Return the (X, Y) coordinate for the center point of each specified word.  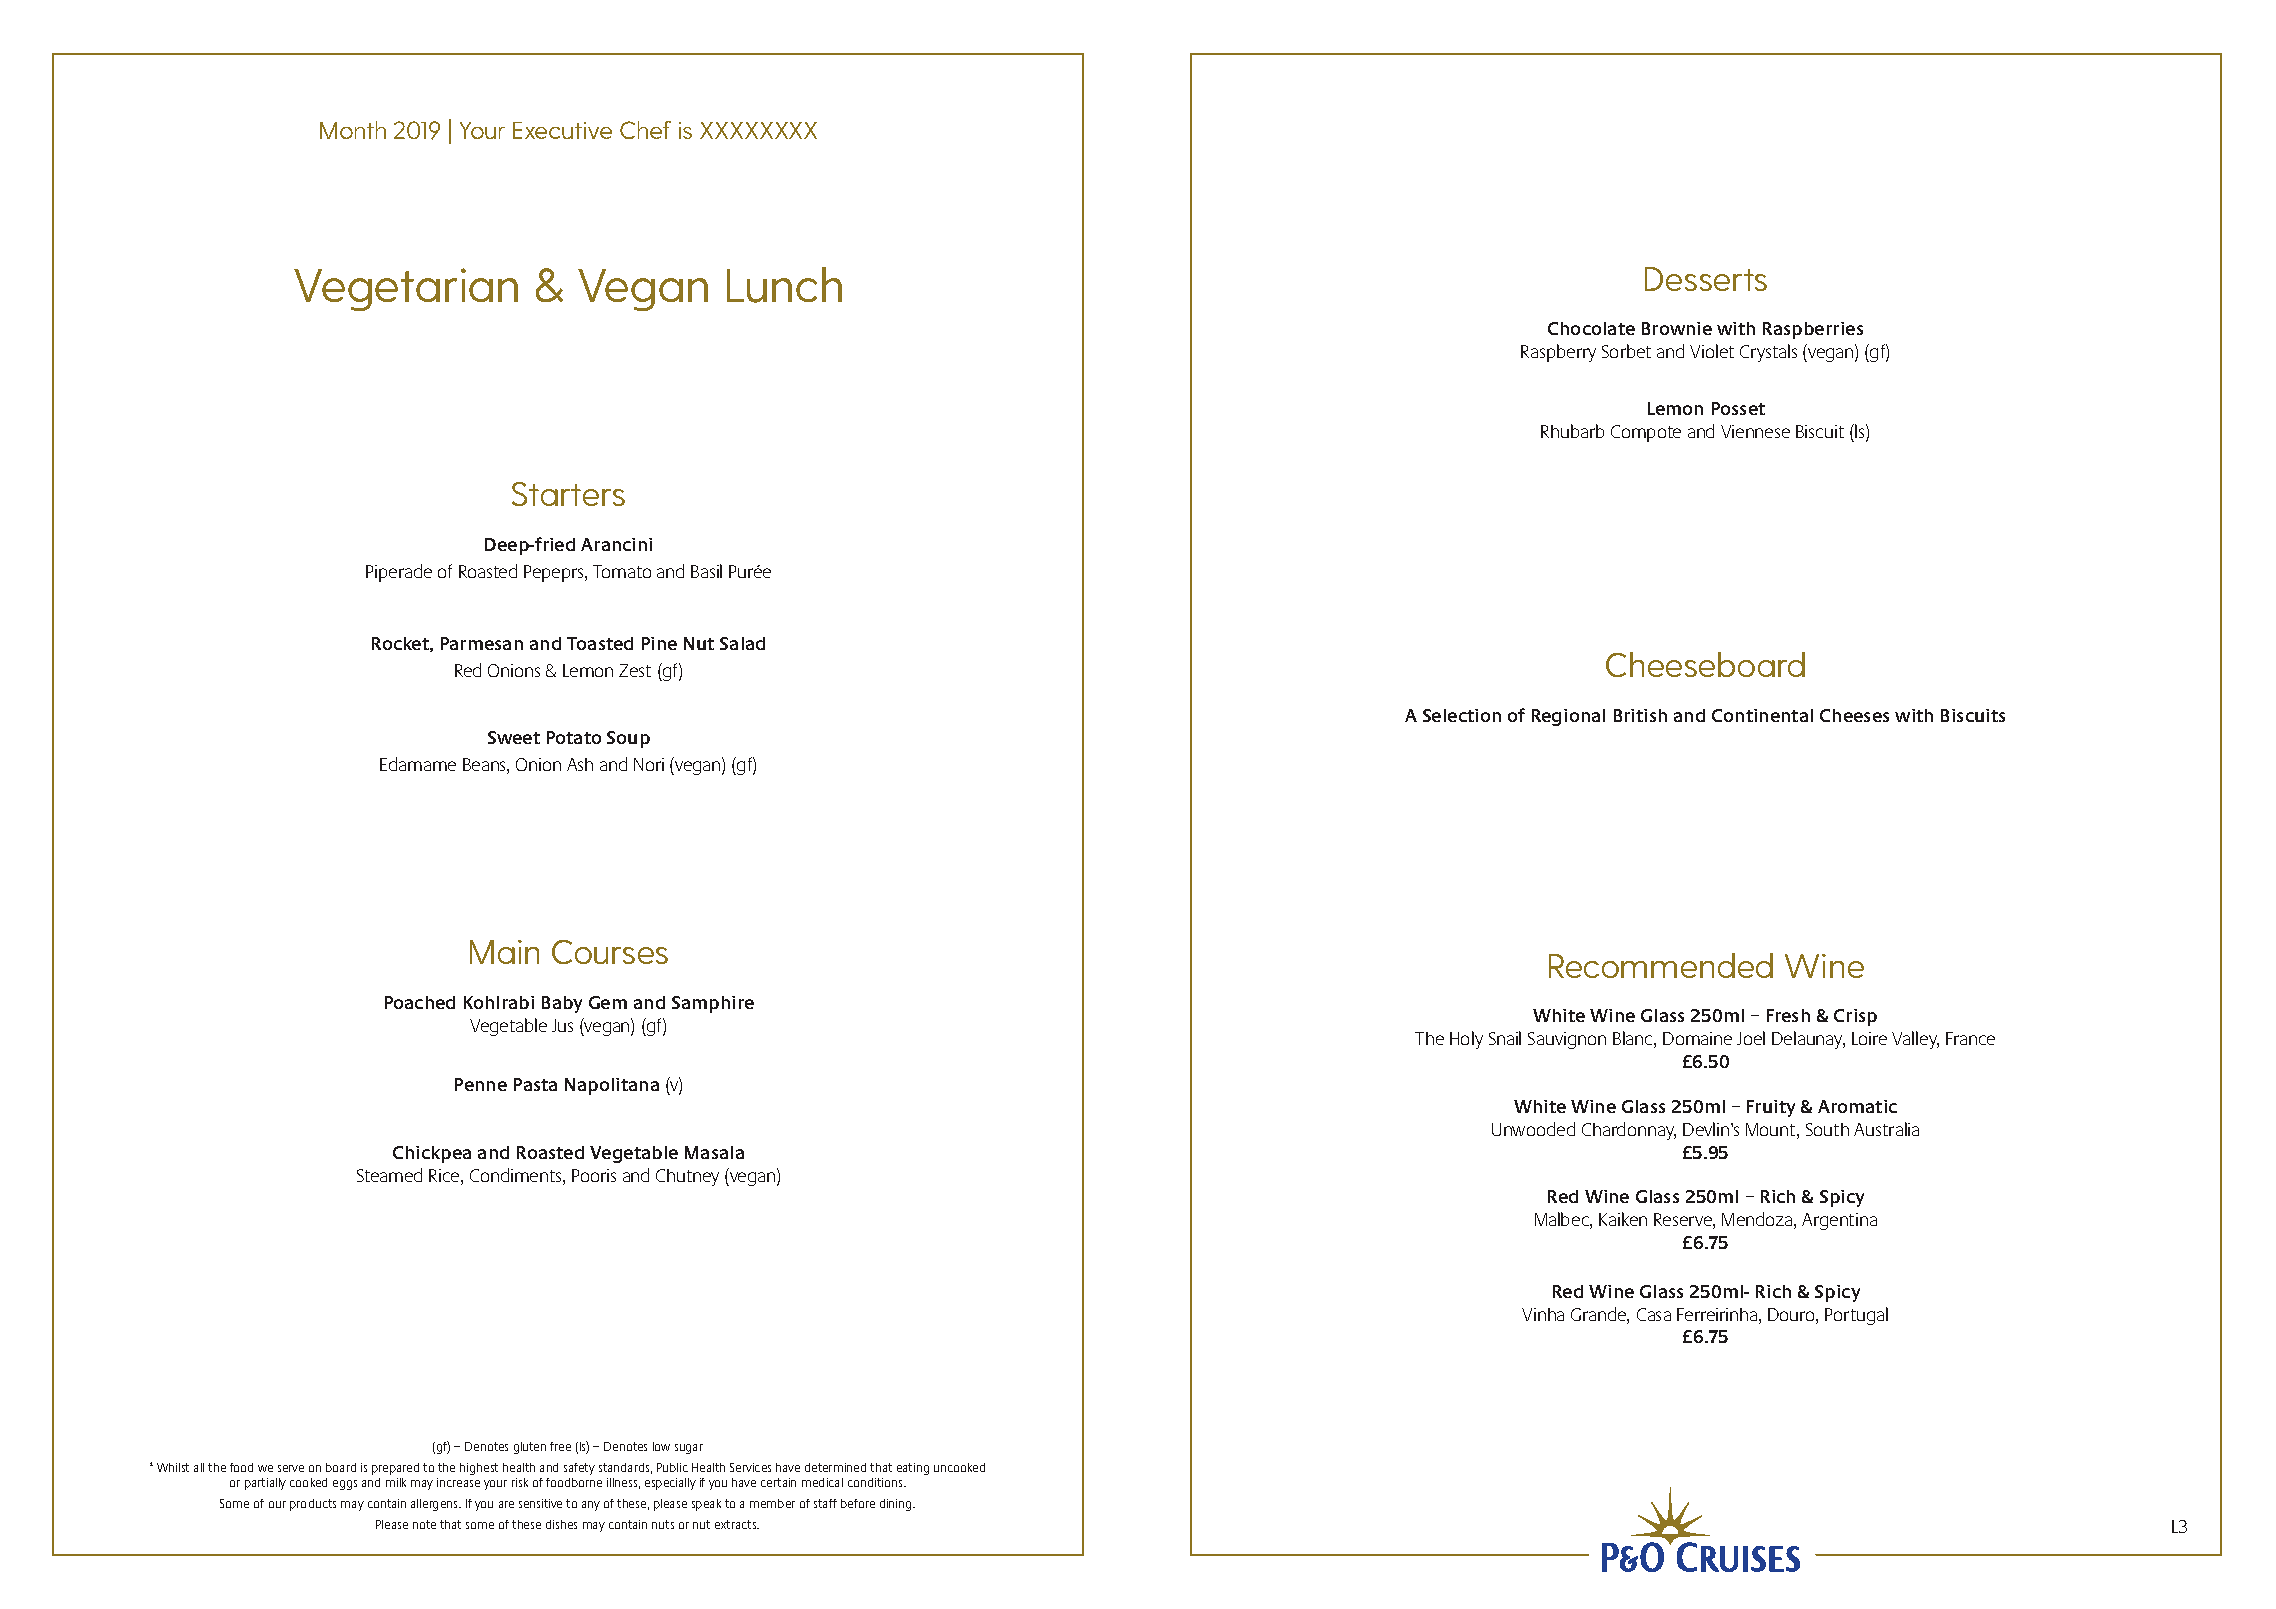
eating (913, 1469)
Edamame (418, 764)
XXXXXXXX (758, 130)
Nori (649, 764)
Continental (1762, 715)
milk (396, 1482)
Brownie (1677, 328)
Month (353, 130)
